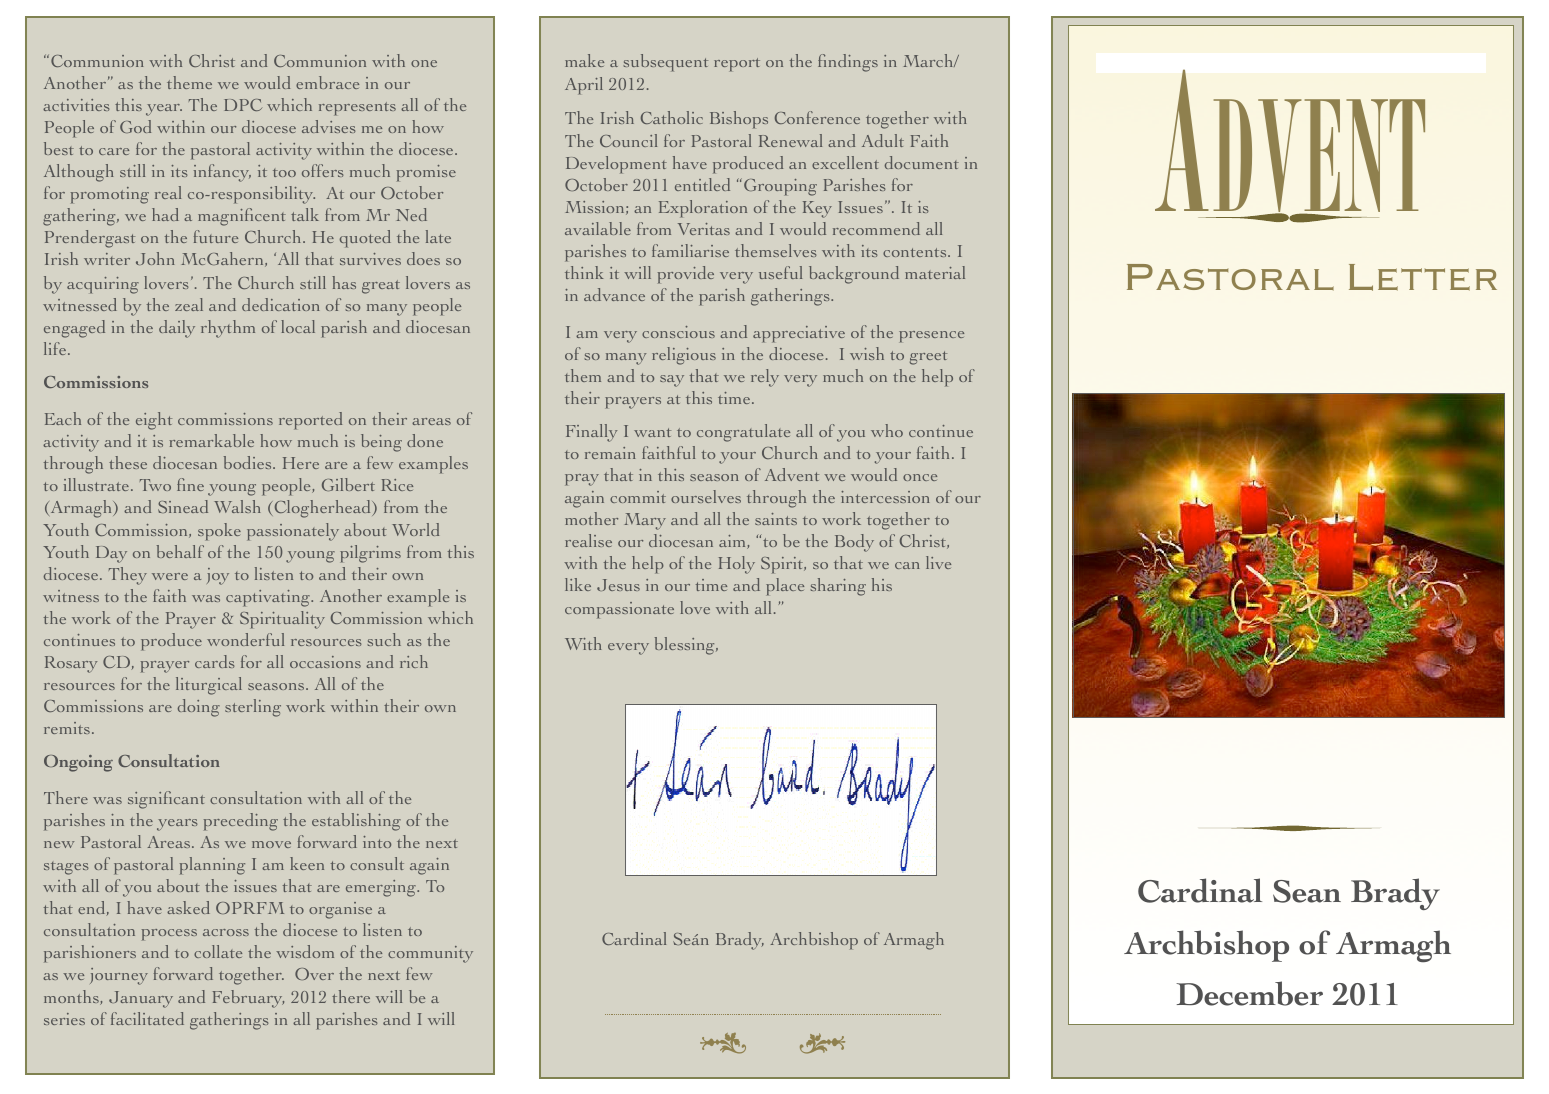 This screenshot has height=1094, width=1549. What do you see at coordinates (243, 105) in the screenshot?
I see `DPC` at bounding box center [243, 105].
